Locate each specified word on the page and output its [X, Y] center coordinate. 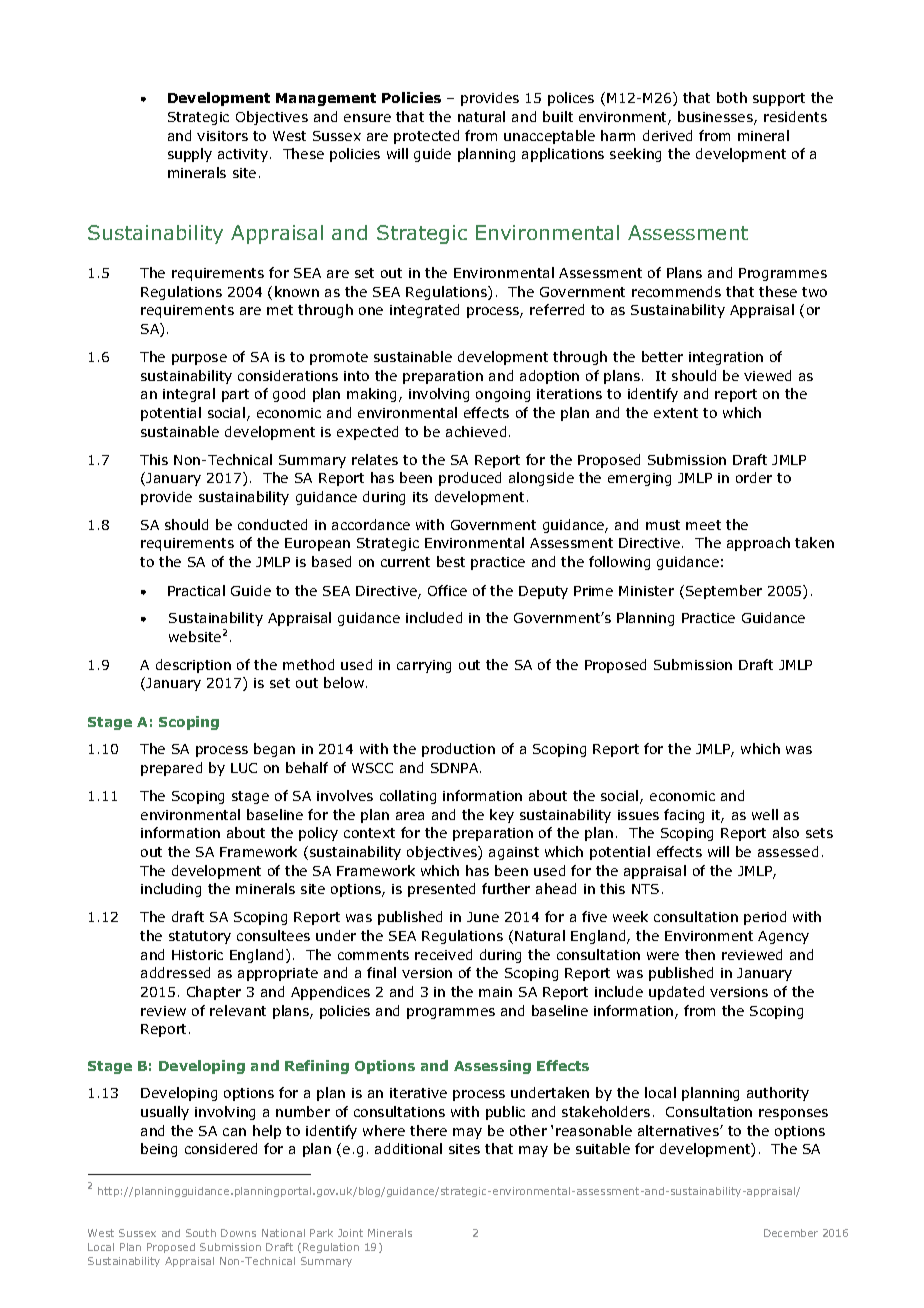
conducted [272, 524]
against [514, 853]
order [754, 477]
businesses [716, 118]
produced [470, 479]
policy [318, 834]
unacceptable [549, 137]
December [791, 1233]
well [765, 814]
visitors [222, 136]
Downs [238, 1233]
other [528, 1130]
